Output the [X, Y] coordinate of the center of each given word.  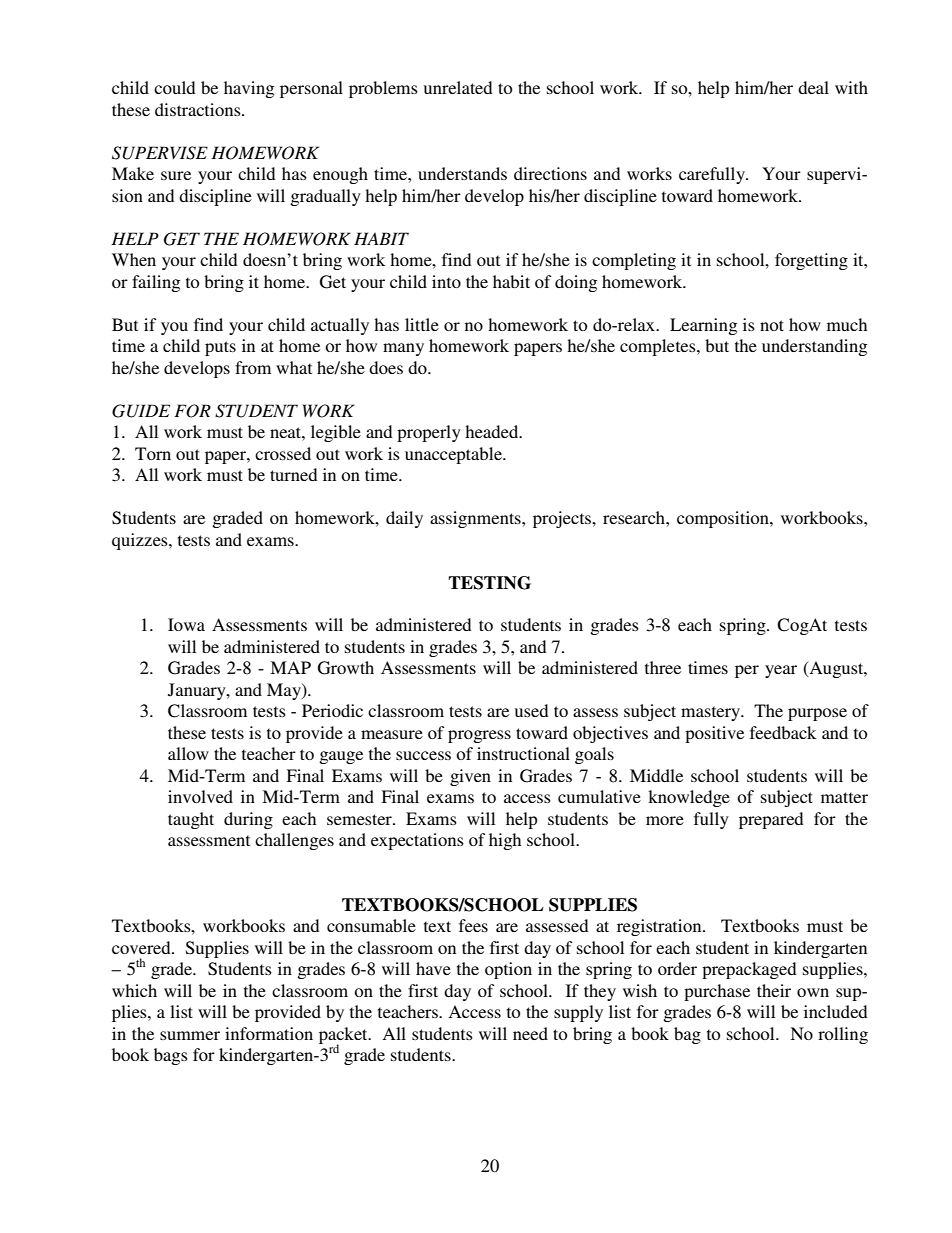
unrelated [458, 87]
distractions [199, 109]
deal [813, 87]
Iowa [186, 624]
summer [190, 1035]
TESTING [489, 583]
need [530, 1033]
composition [724, 519]
